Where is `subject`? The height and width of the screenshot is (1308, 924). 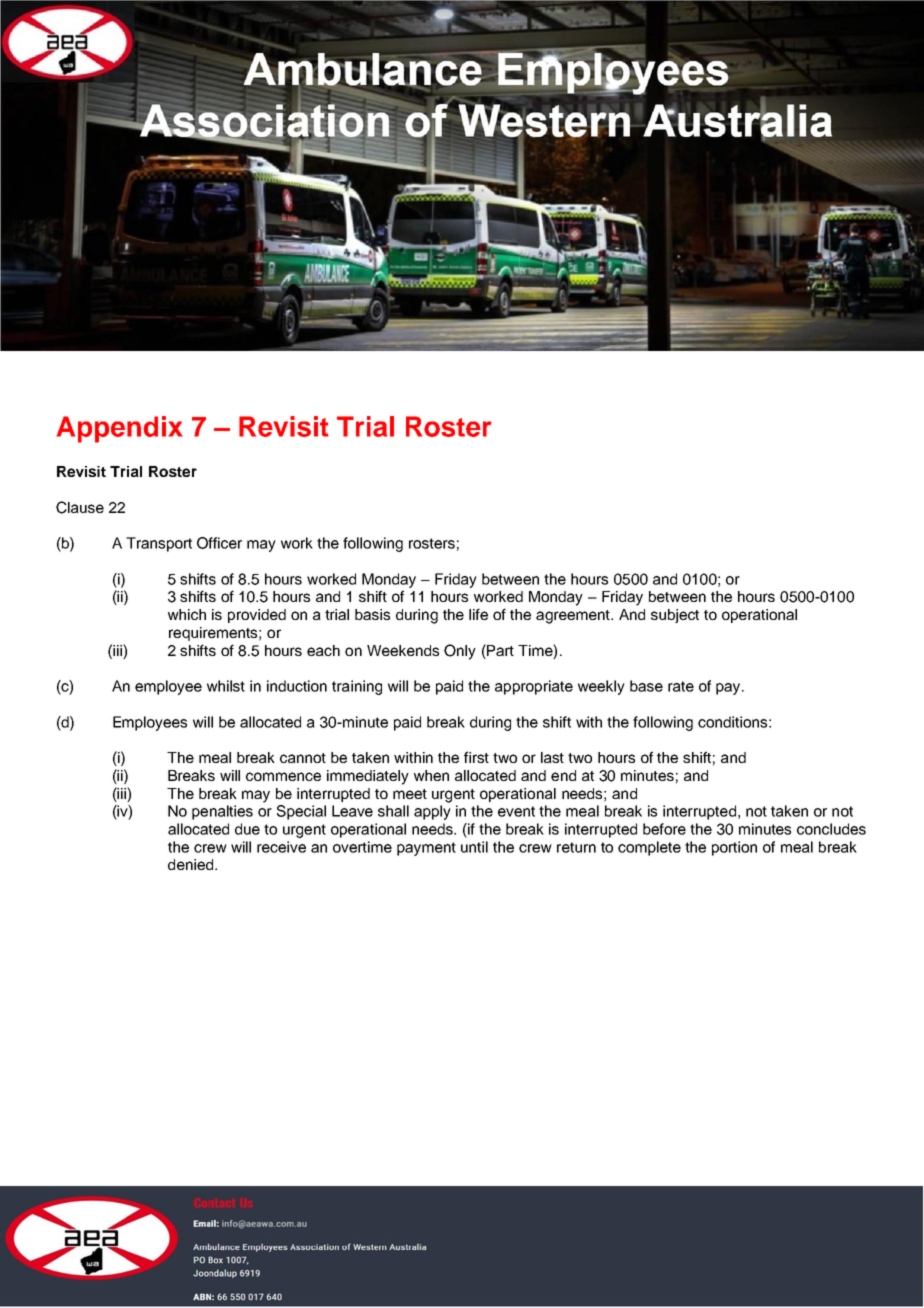
subject is located at coordinates (675, 616).
